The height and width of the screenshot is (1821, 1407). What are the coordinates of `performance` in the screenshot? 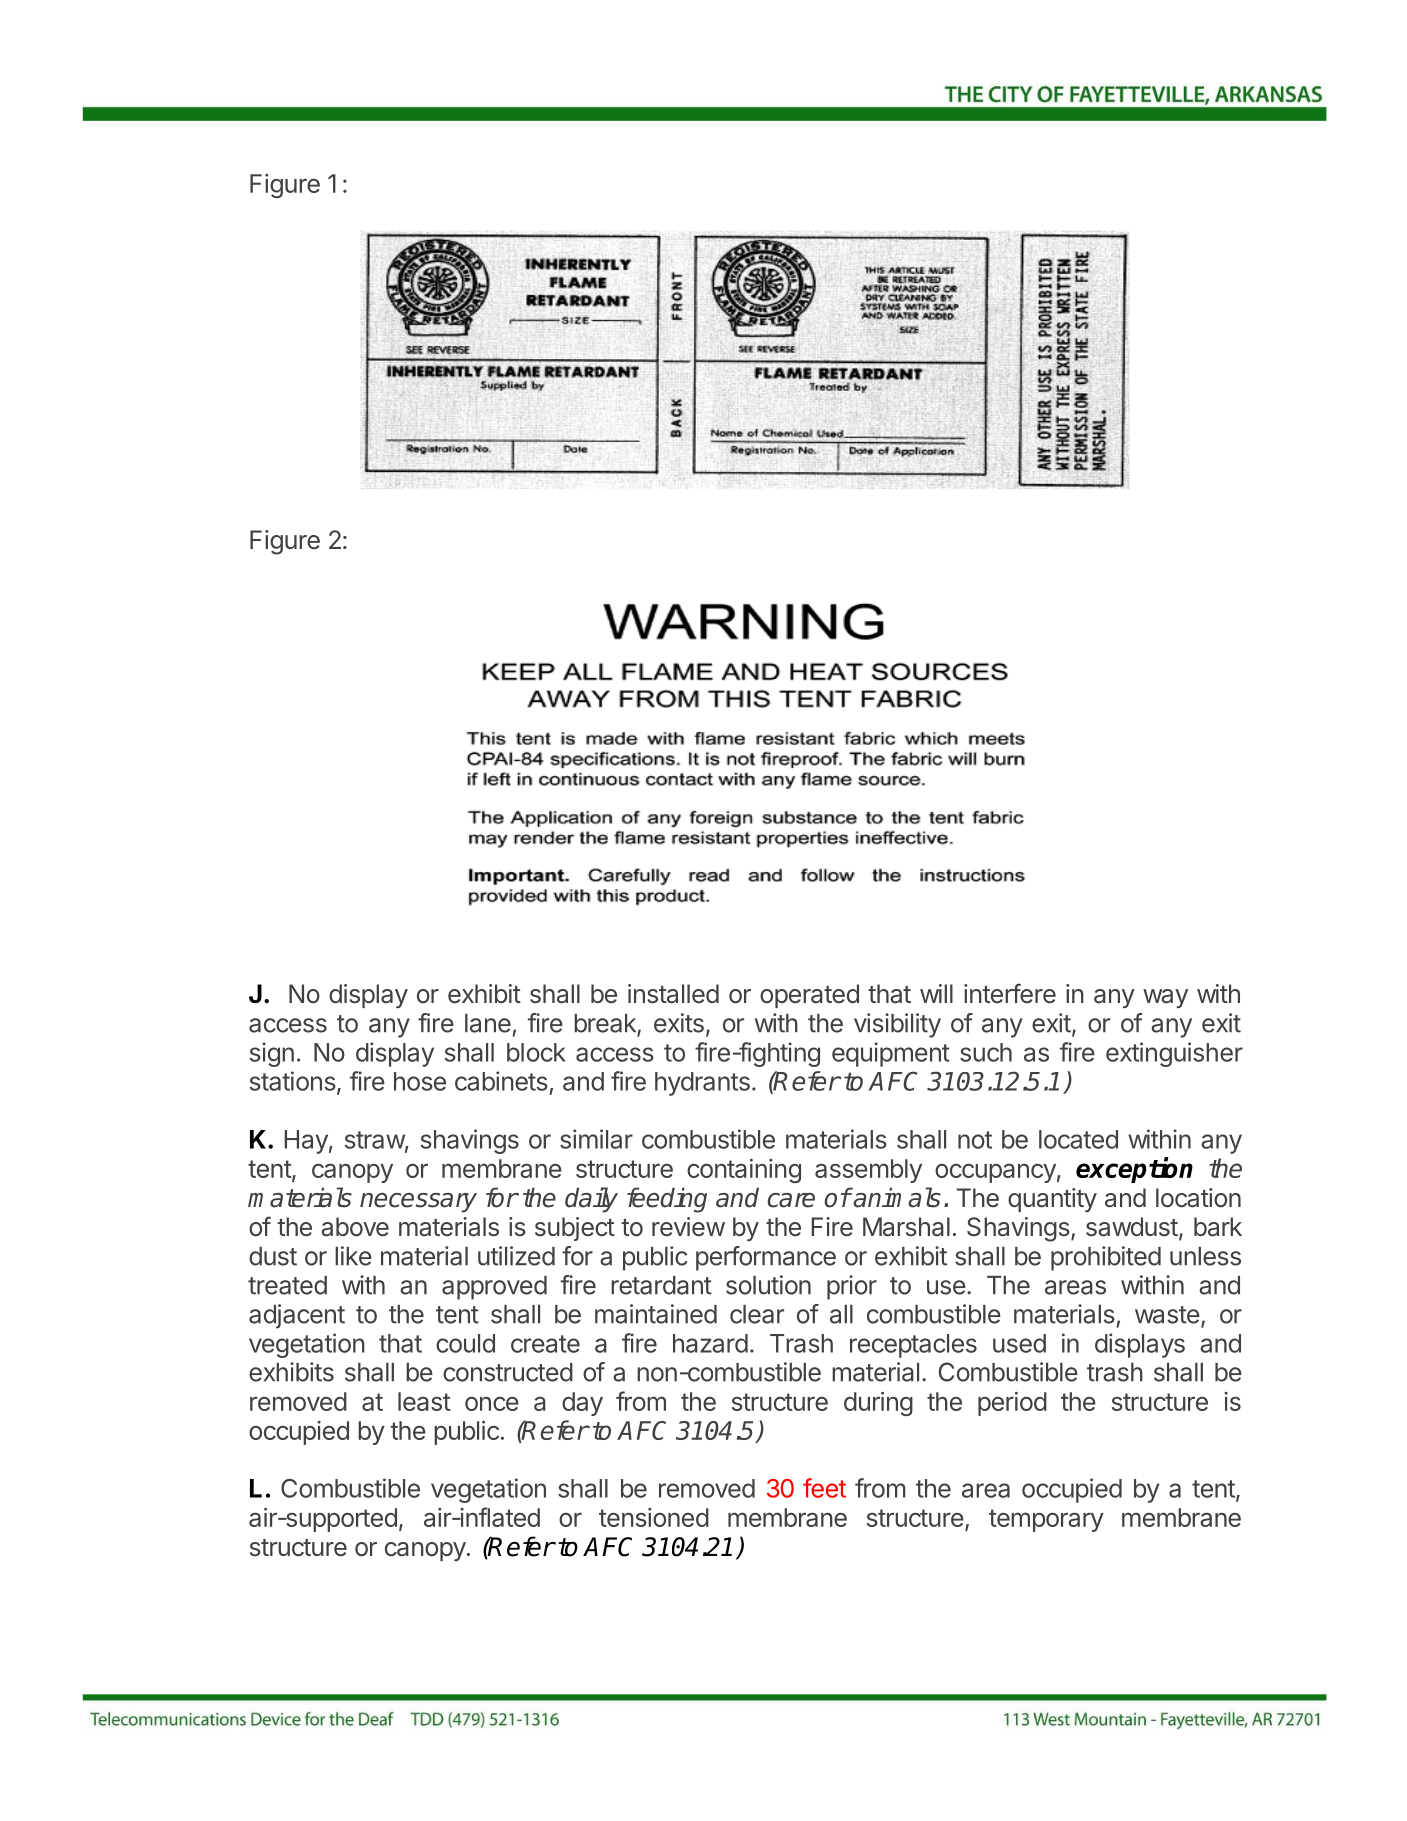 It's located at (766, 1258).
